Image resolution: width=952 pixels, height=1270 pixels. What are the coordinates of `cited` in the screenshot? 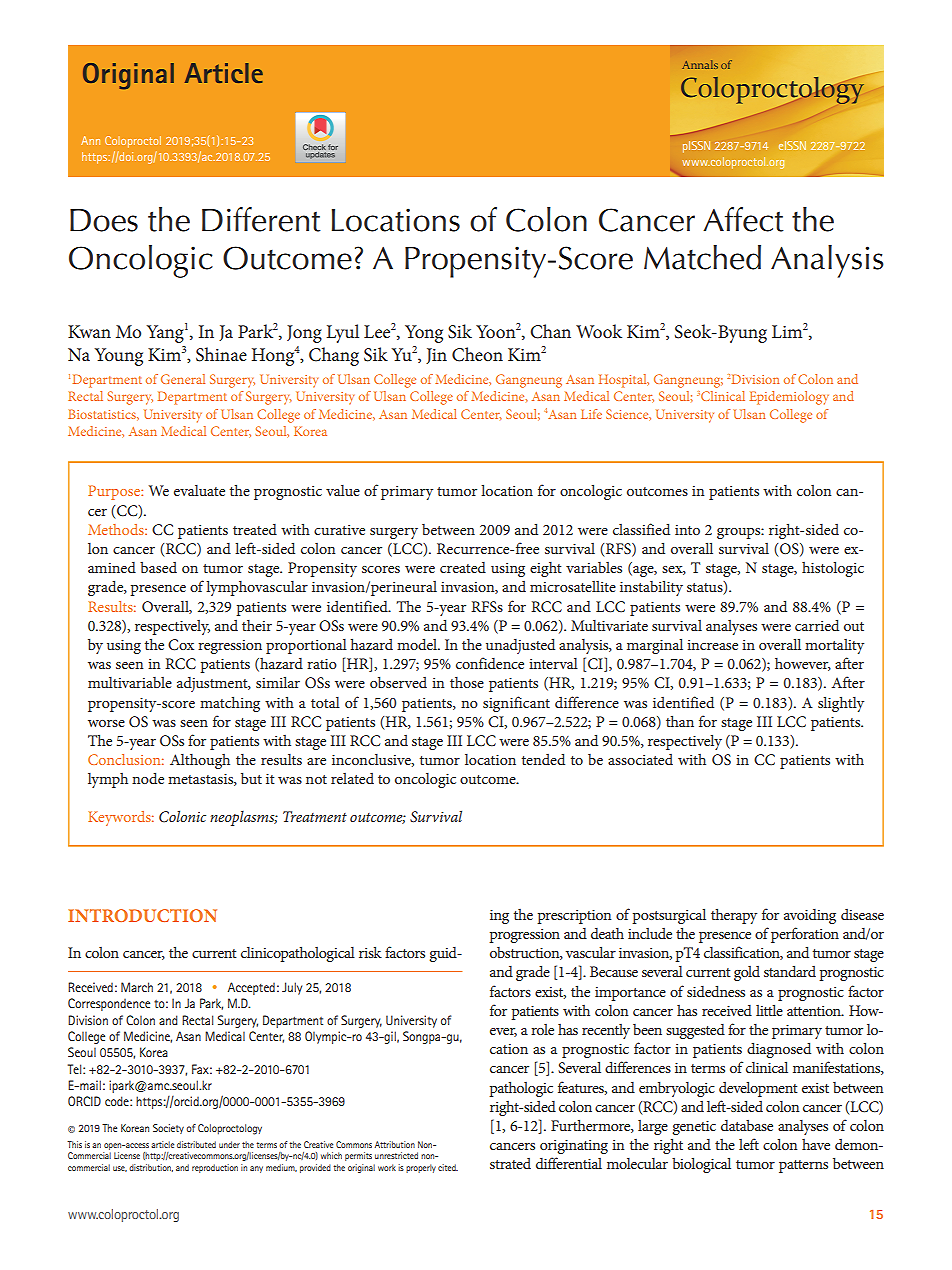 It's located at (448, 1167).
